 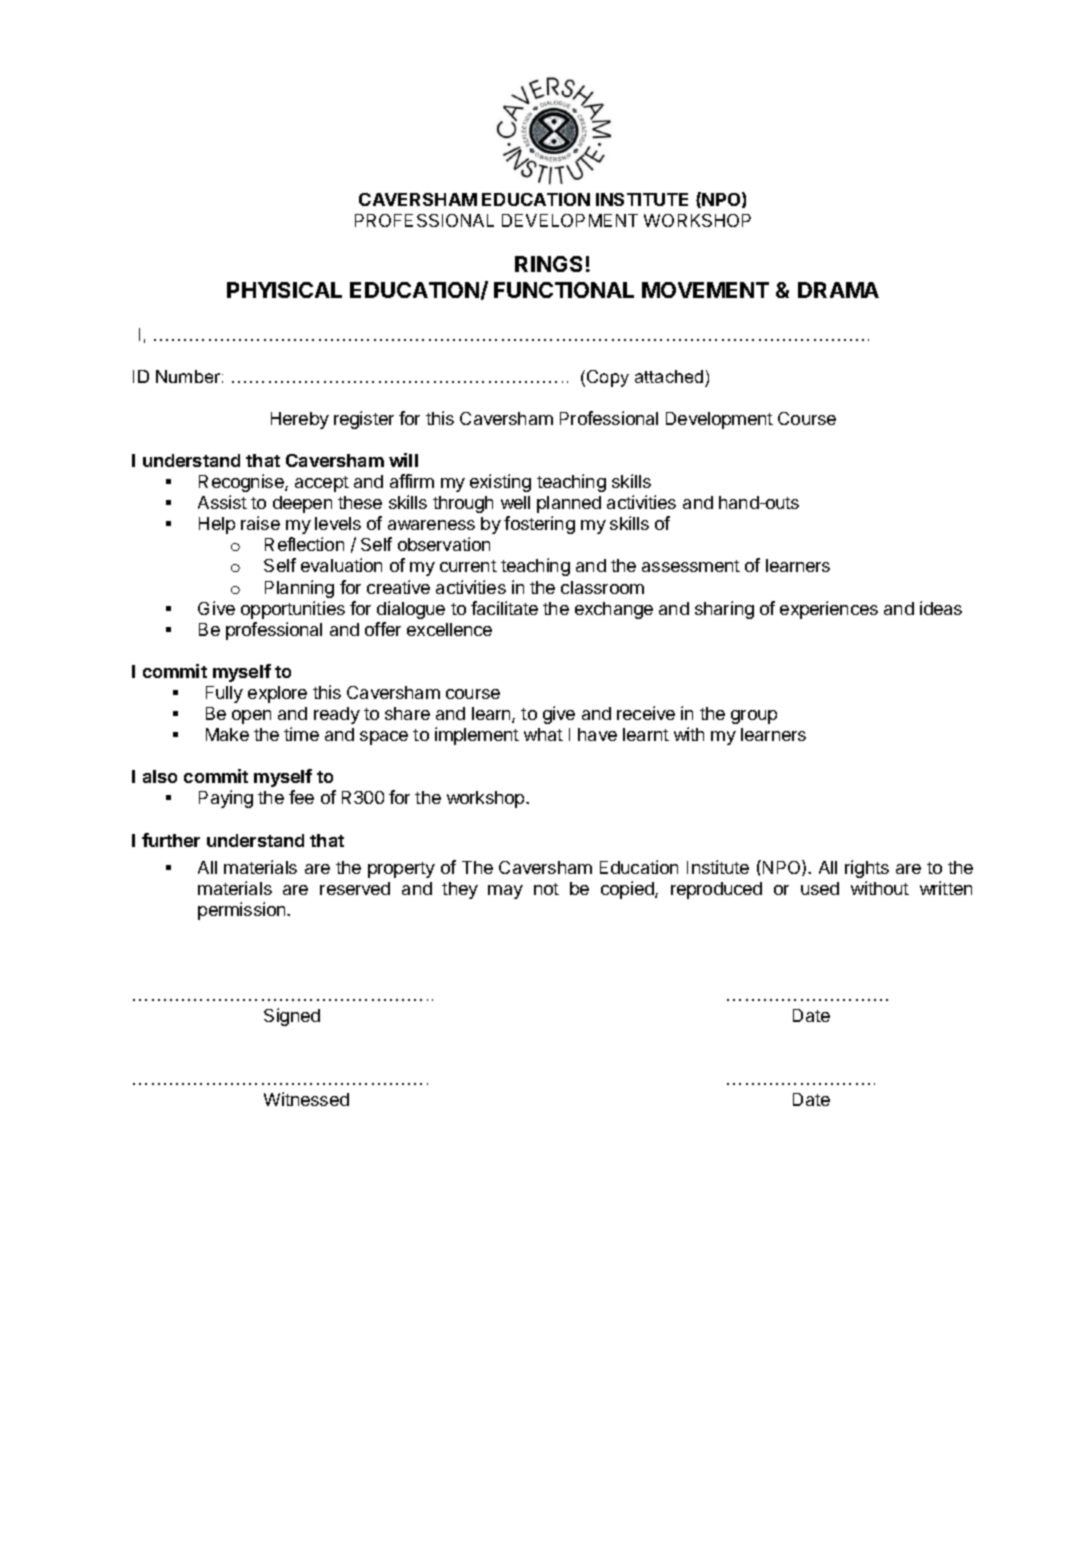 What do you see at coordinates (820, 888) in the screenshot?
I see `used` at bounding box center [820, 888].
